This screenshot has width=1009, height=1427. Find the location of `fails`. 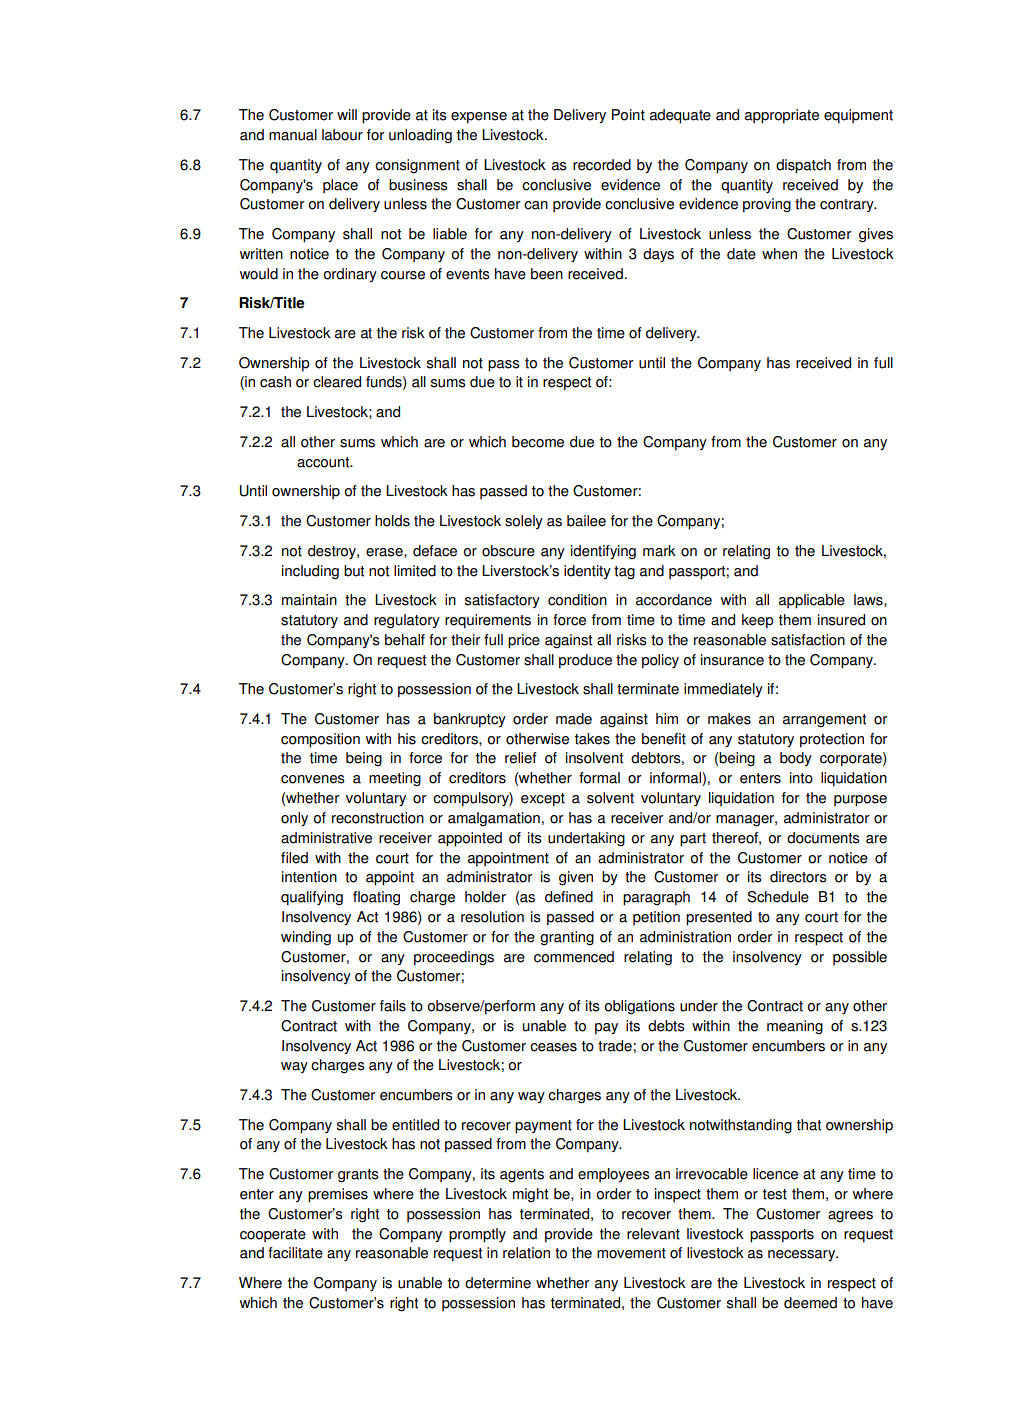

fails is located at coordinates (393, 1006).
